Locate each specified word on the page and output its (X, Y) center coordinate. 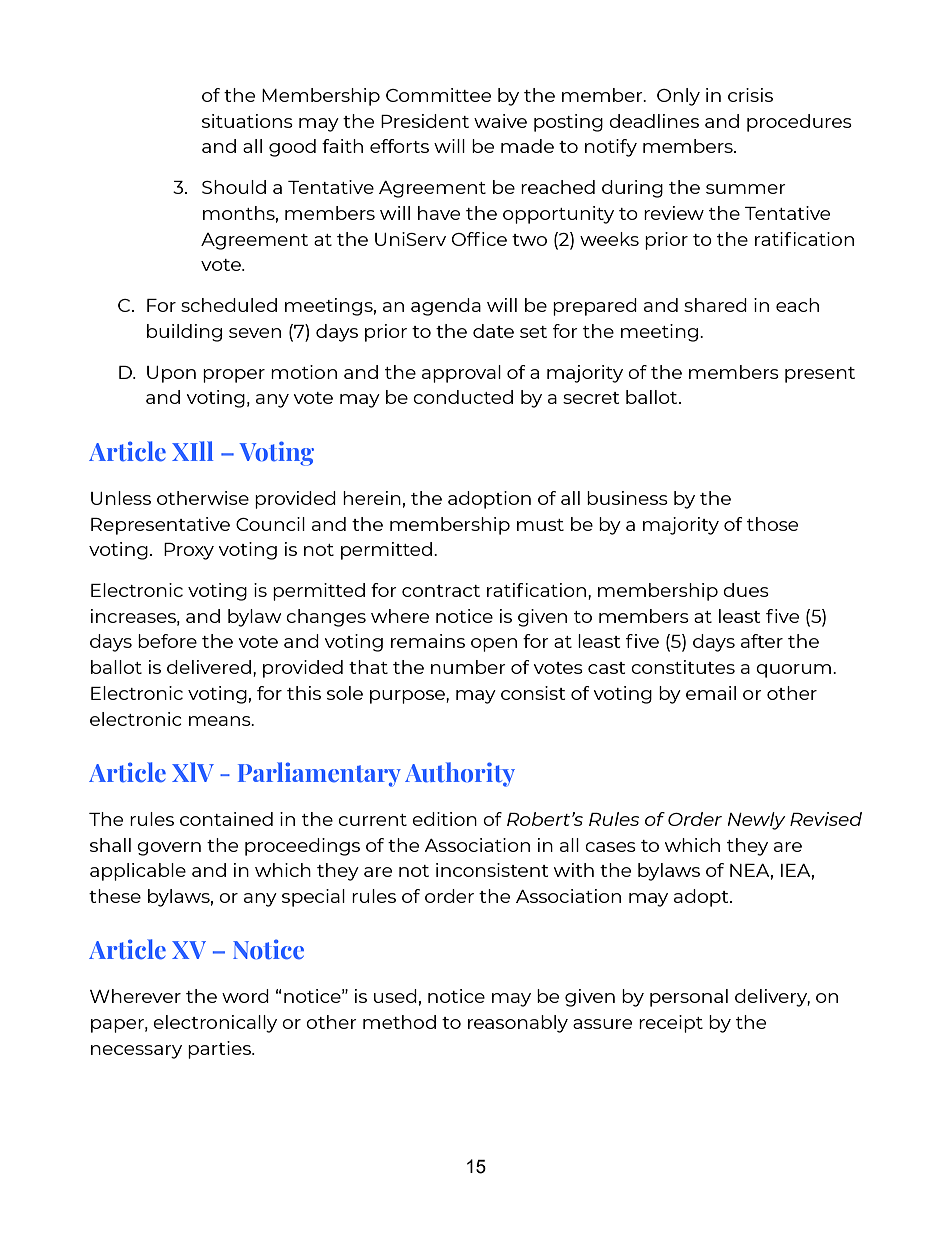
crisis (750, 95)
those (772, 524)
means (221, 721)
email (711, 693)
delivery (772, 998)
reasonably (518, 1024)
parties (220, 1050)
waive (500, 121)
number (468, 667)
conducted (463, 397)
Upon (171, 374)
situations (247, 121)
